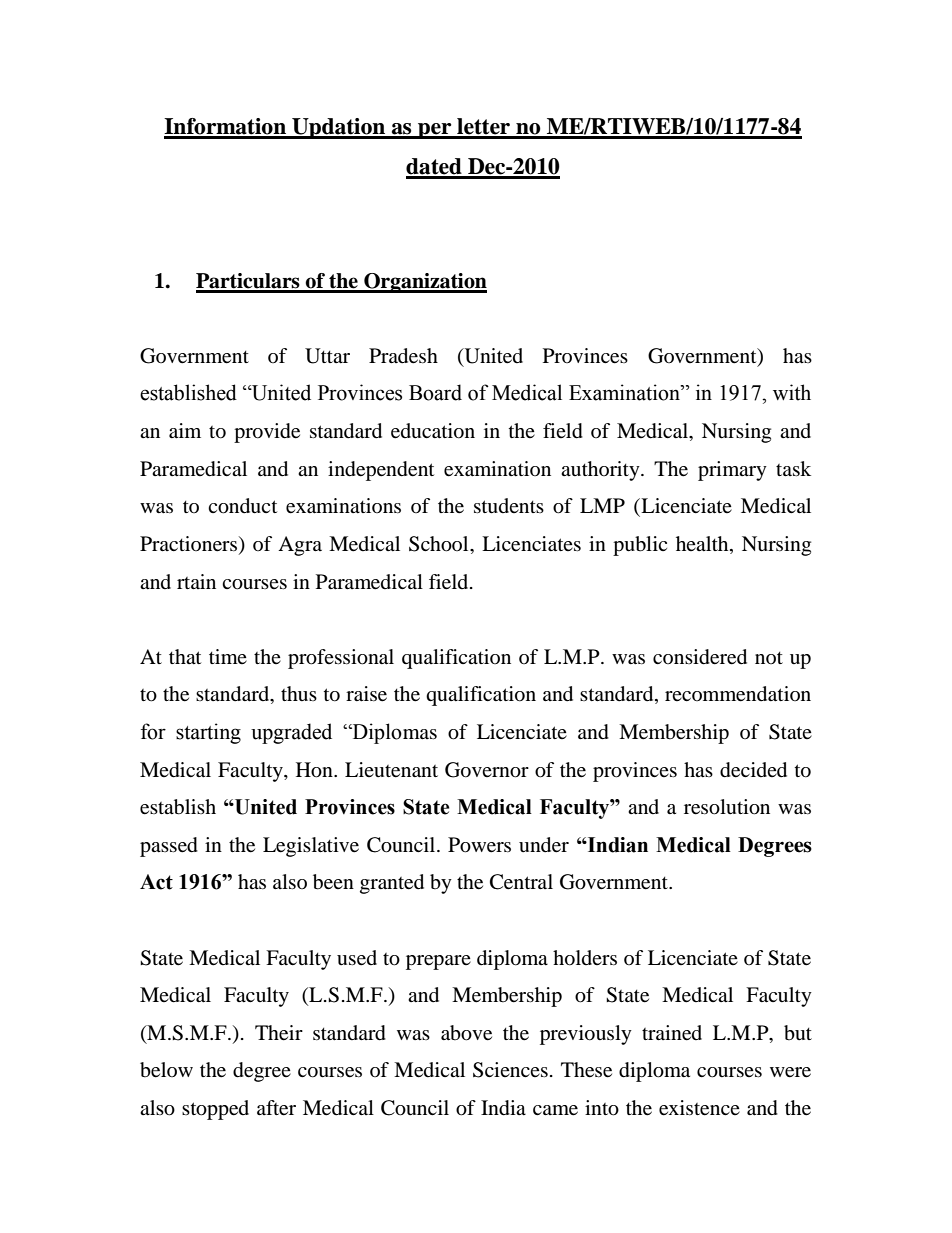 This page has height=1233, width=952. Describe the element at coordinates (699, 1108) in the page. I see `existence` at that location.
